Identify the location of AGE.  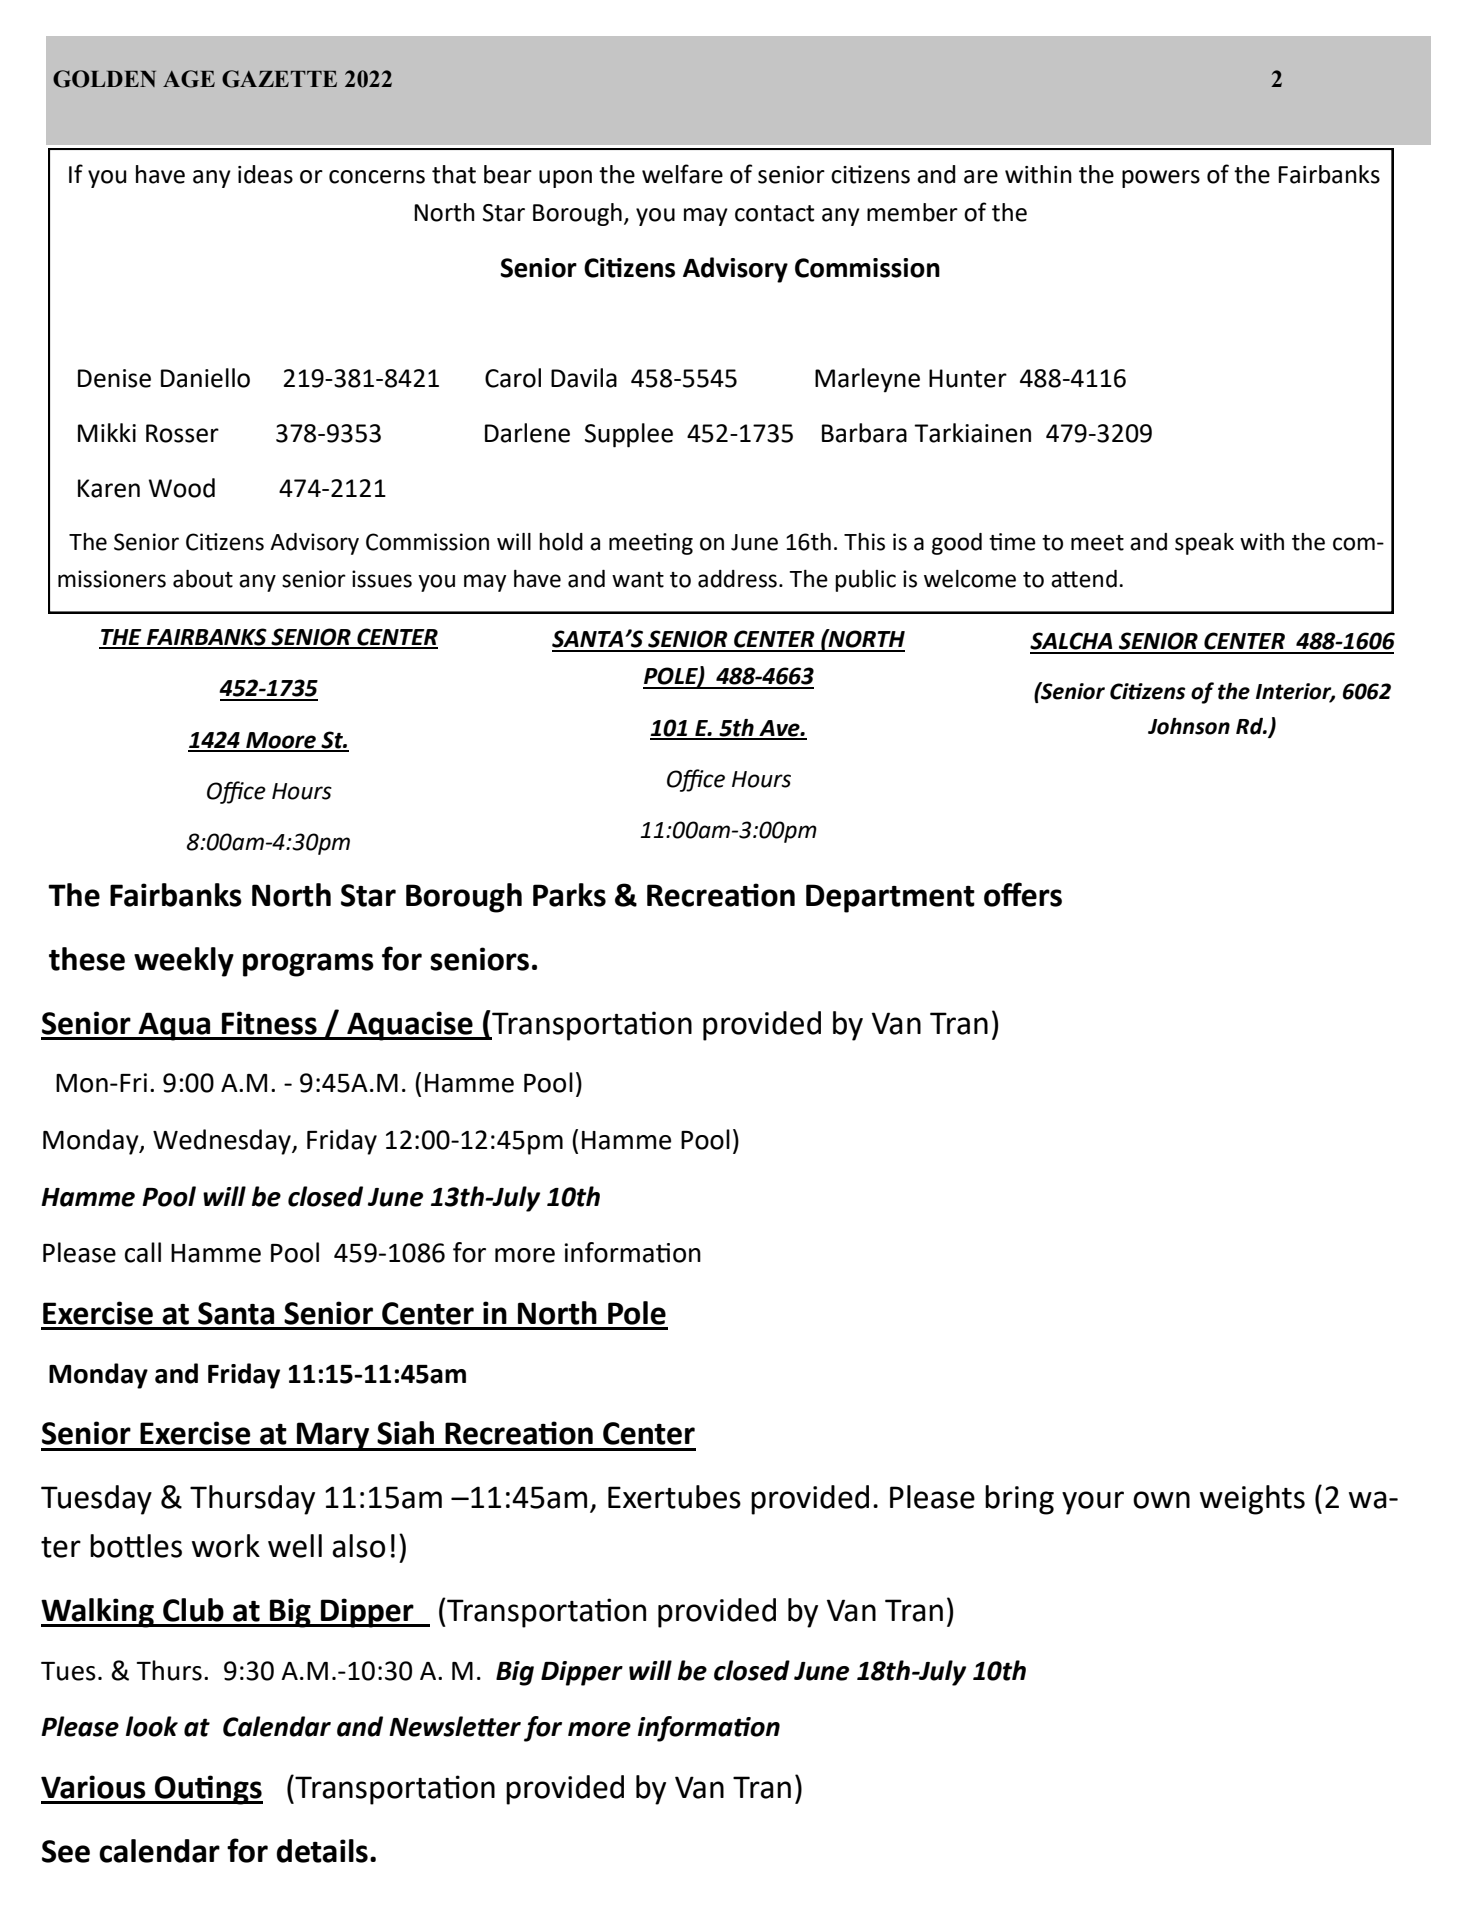
(189, 79).
